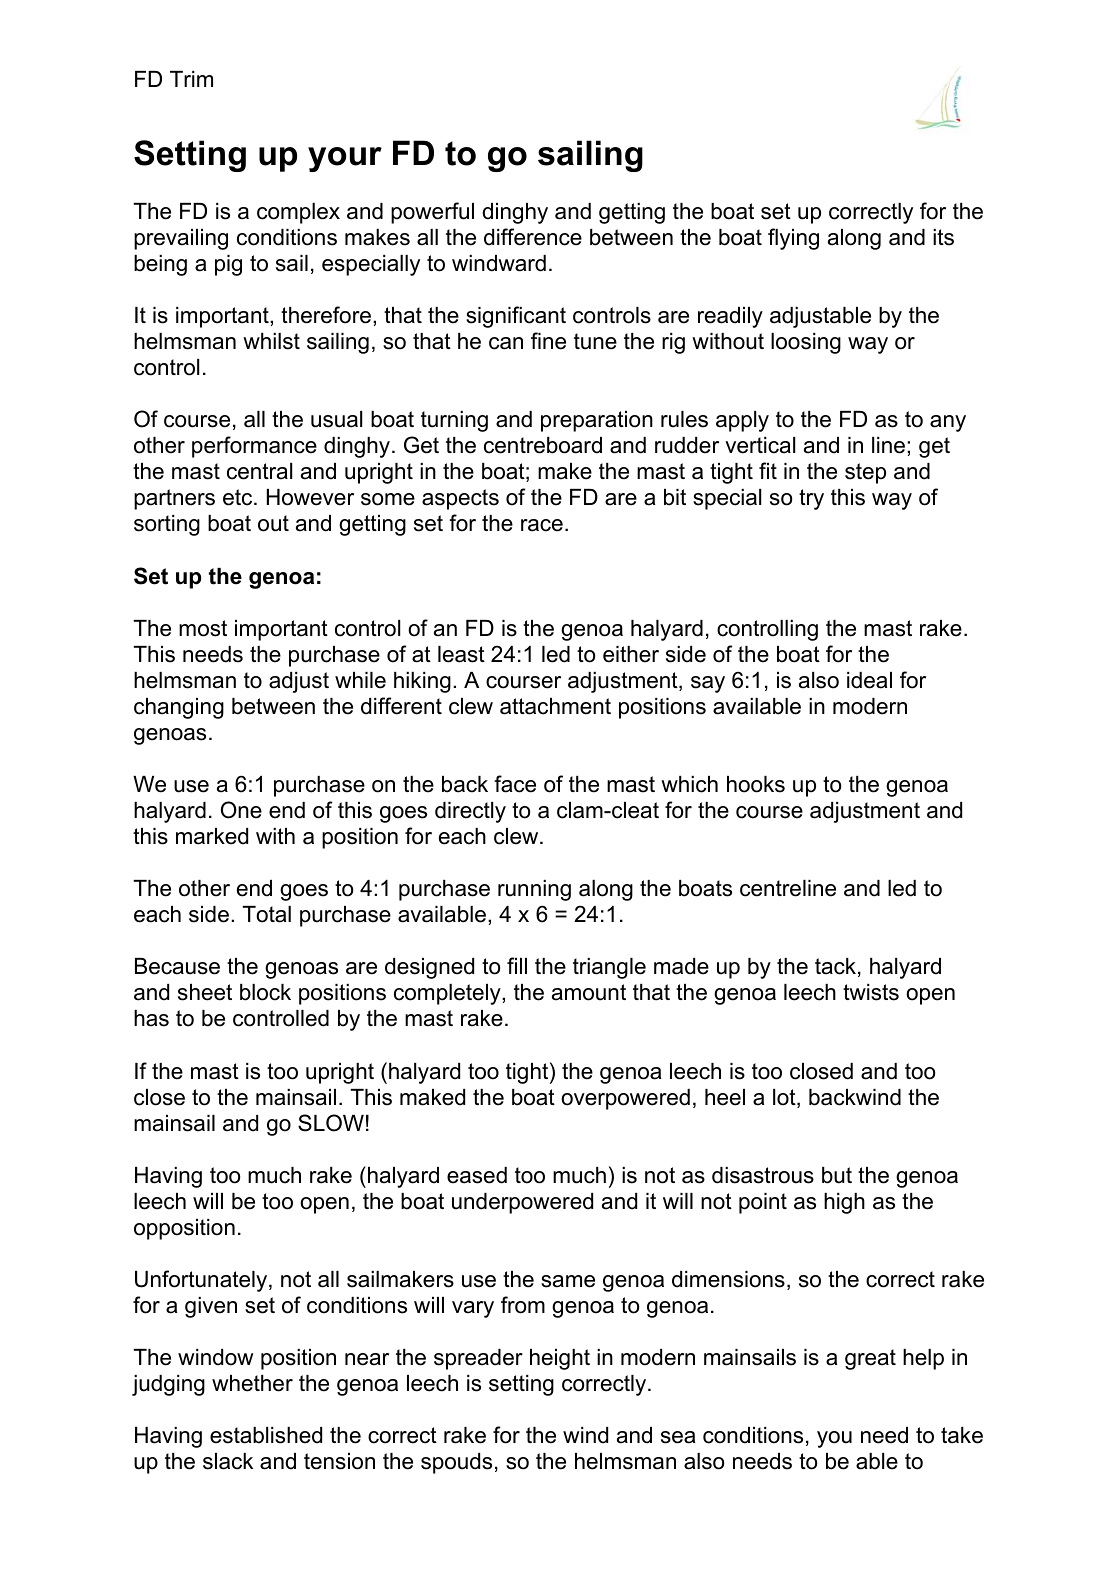 This page has width=1119, height=1584. Describe the element at coordinates (533, 237) in the page. I see `difference` at that location.
